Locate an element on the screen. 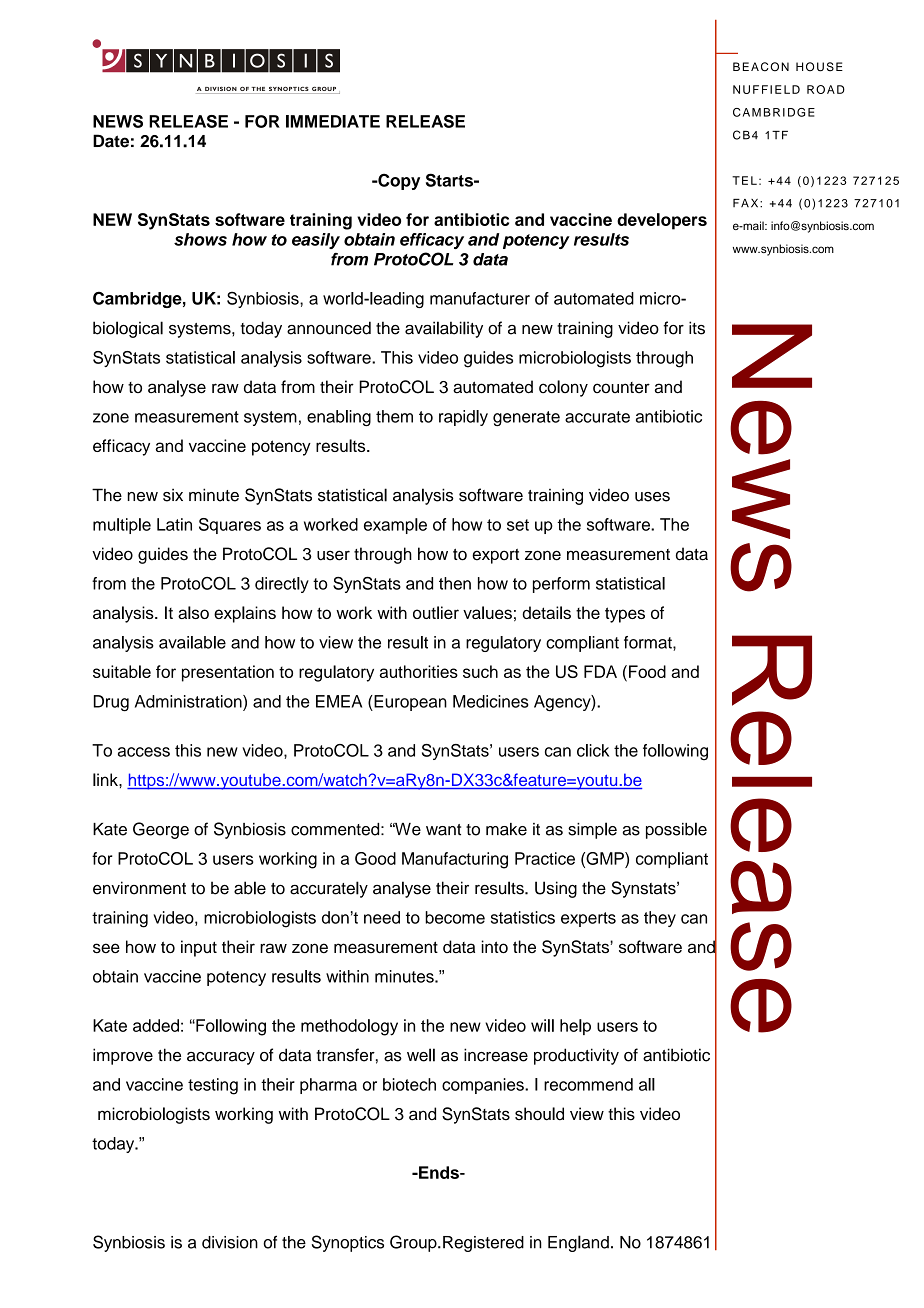 Image resolution: width=924 pixels, height=1308 pixels. Copy is located at coordinates (398, 181).
